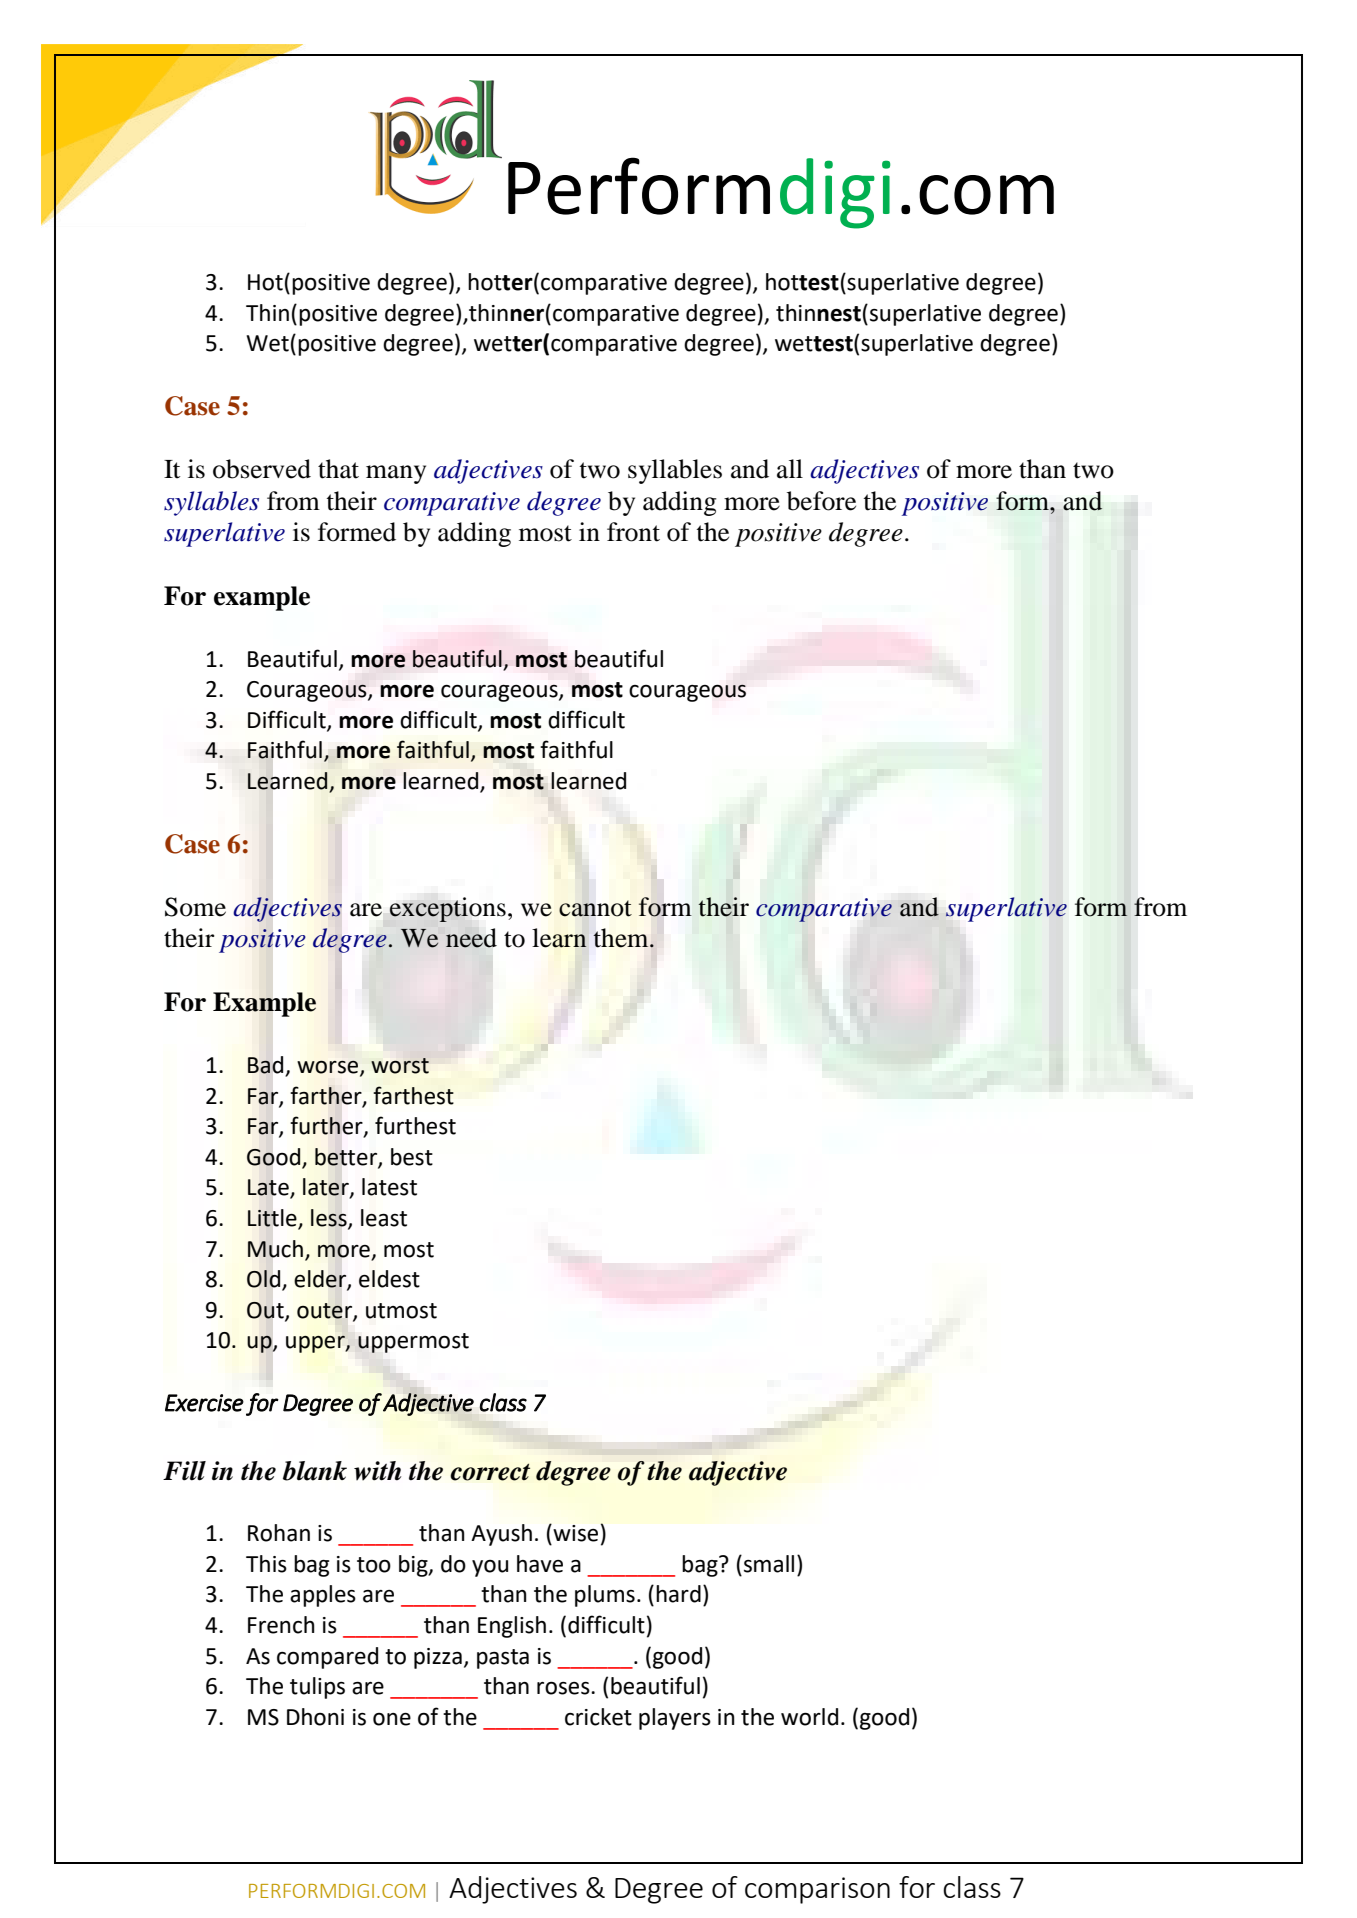 The height and width of the document is (1918, 1357). I want to click on roses, so click(564, 1688).
